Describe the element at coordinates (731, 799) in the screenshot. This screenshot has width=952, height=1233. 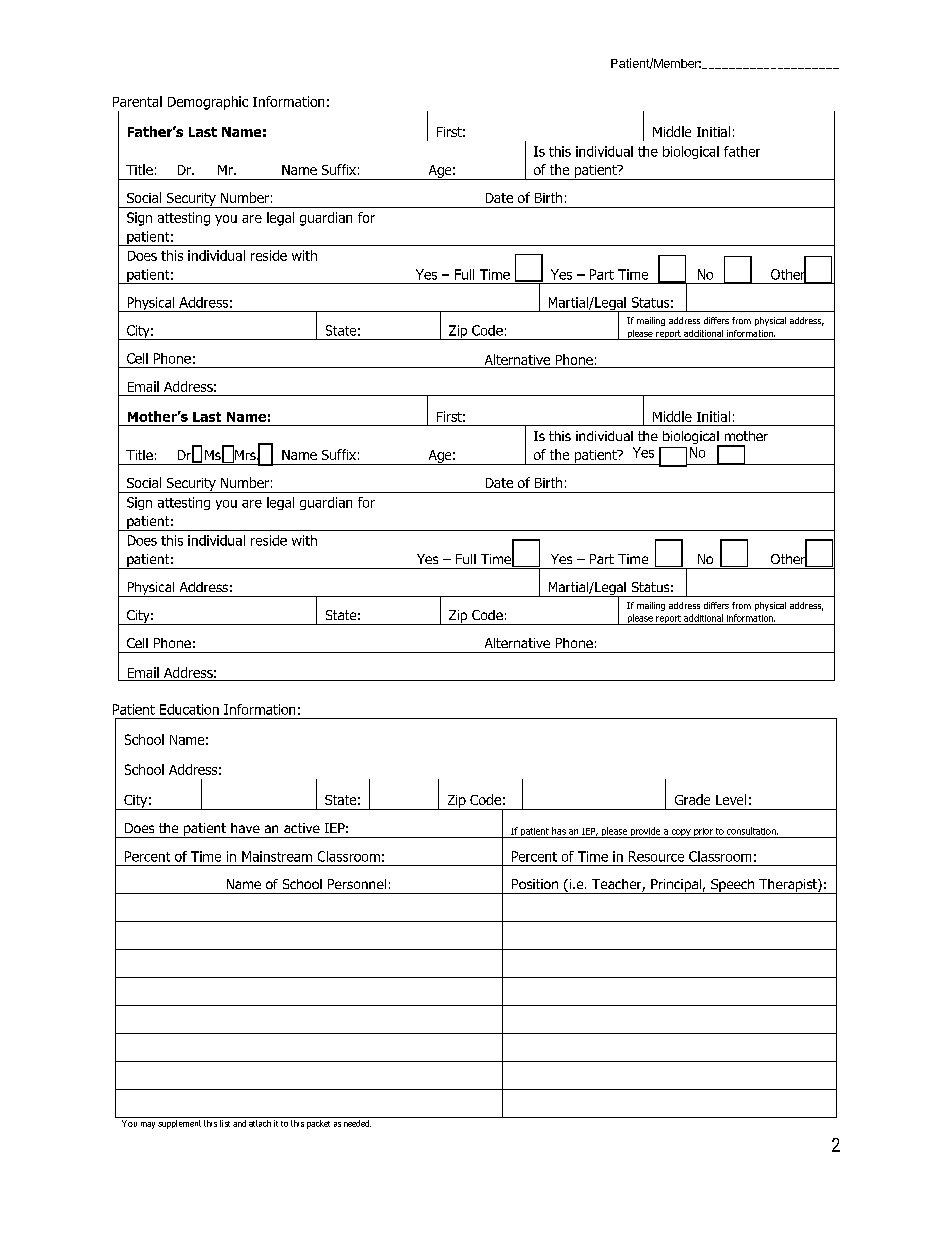
I see `Level` at that location.
